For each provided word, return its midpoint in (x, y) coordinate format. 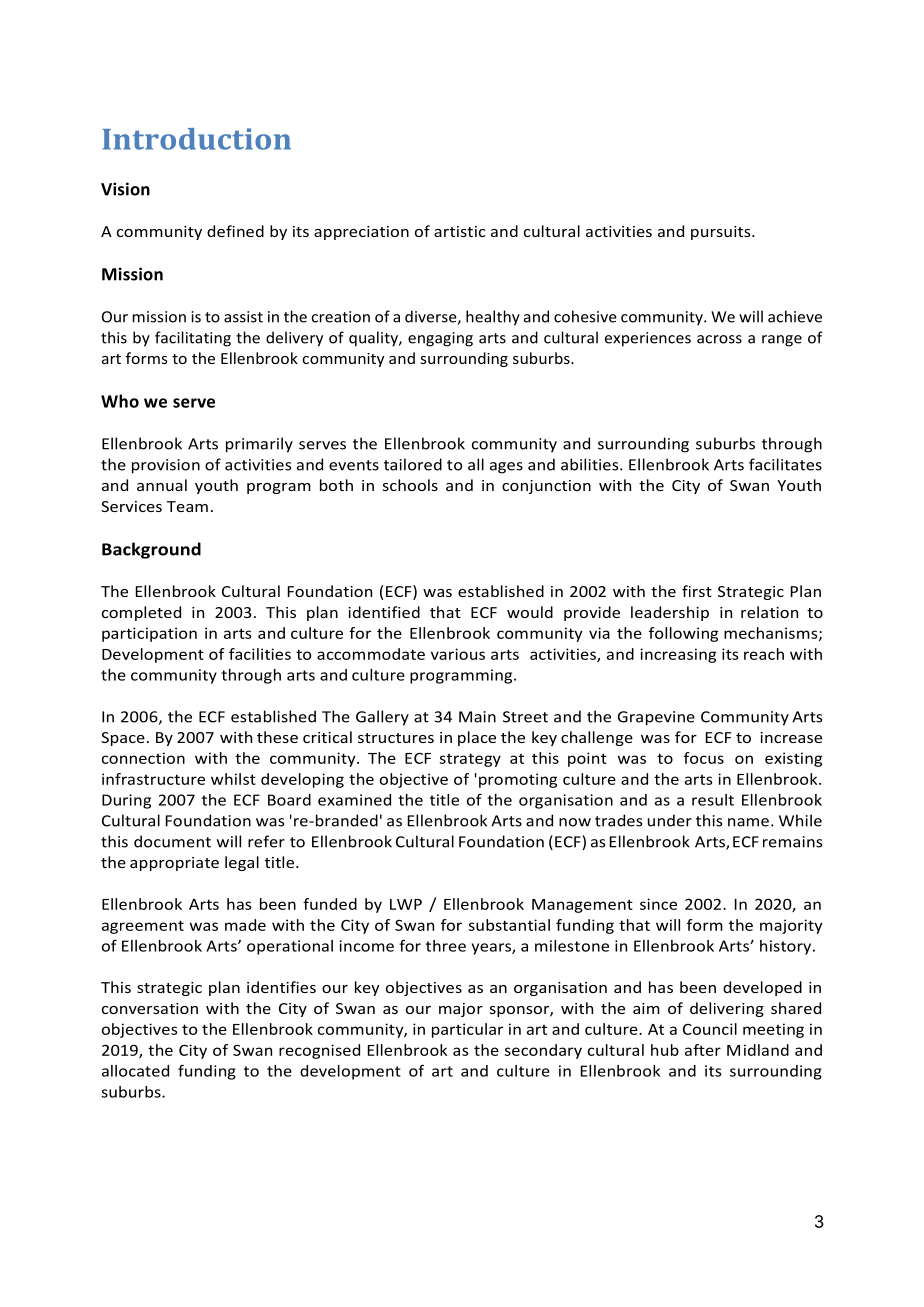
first (697, 591)
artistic (460, 231)
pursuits (722, 233)
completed (141, 613)
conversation (150, 1008)
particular (467, 1030)
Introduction (197, 139)
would (530, 612)
